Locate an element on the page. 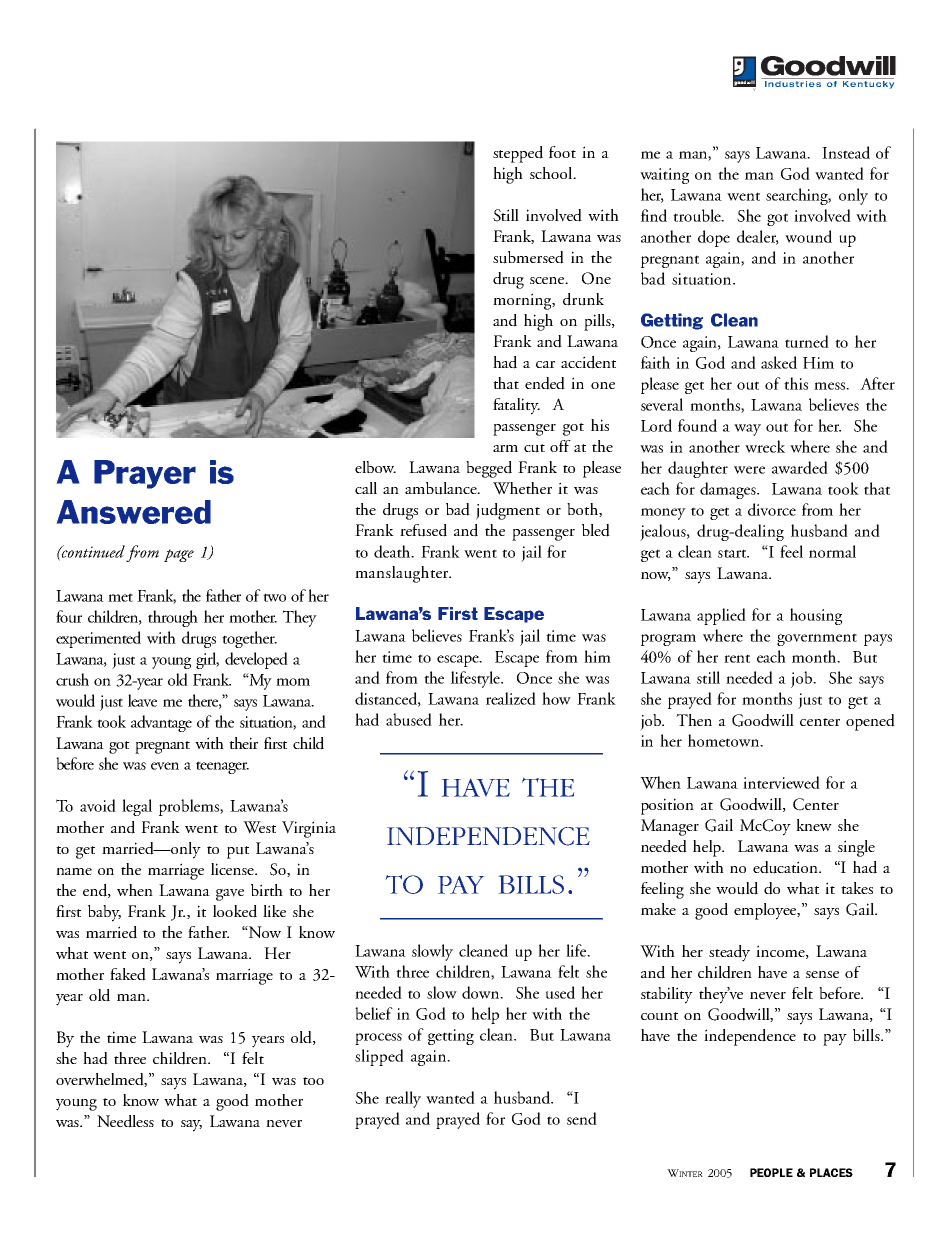 Image resolution: width=952 pixels, height=1233 pixels. stepped is located at coordinates (518, 154).
